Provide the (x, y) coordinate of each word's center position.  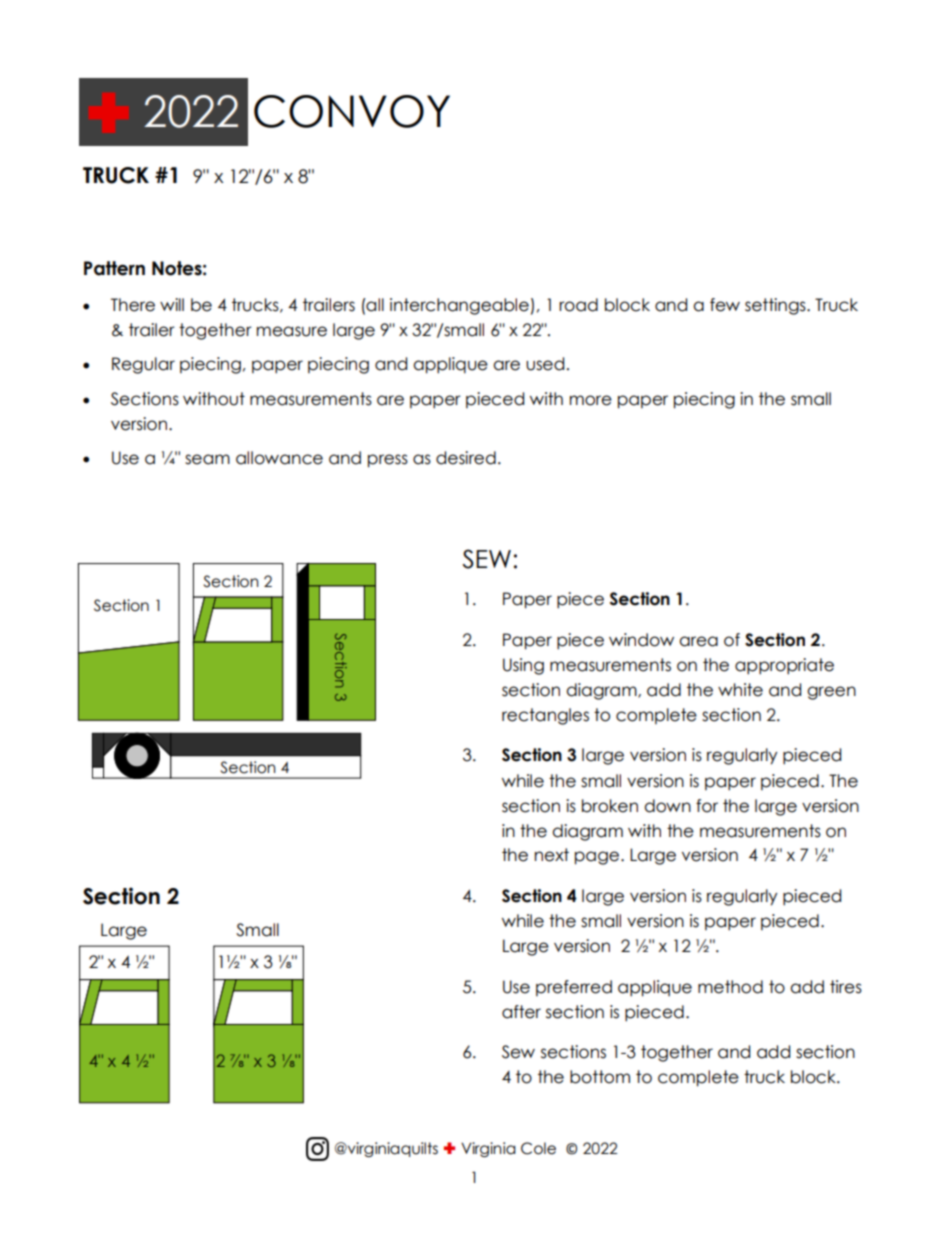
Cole (538, 1148)
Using (523, 666)
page (598, 858)
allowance (279, 458)
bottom (600, 1077)
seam (207, 459)
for (707, 806)
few (725, 305)
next (552, 855)
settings (776, 306)
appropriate (784, 666)
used (545, 364)
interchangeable (459, 306)
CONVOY (352, 111)
